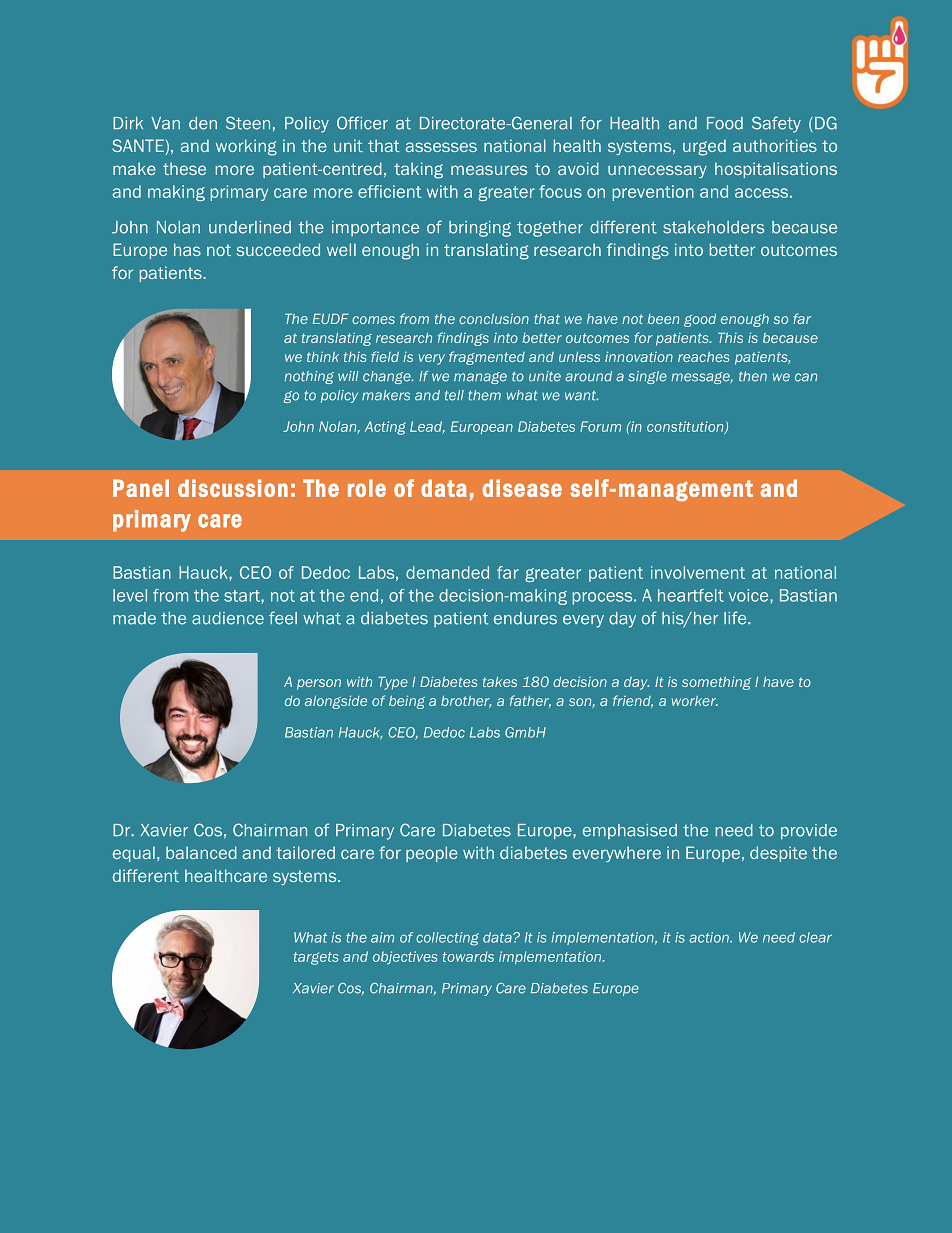  Describe the element at coordinates (441, 147) in the document. I see `assesses` at that location.
